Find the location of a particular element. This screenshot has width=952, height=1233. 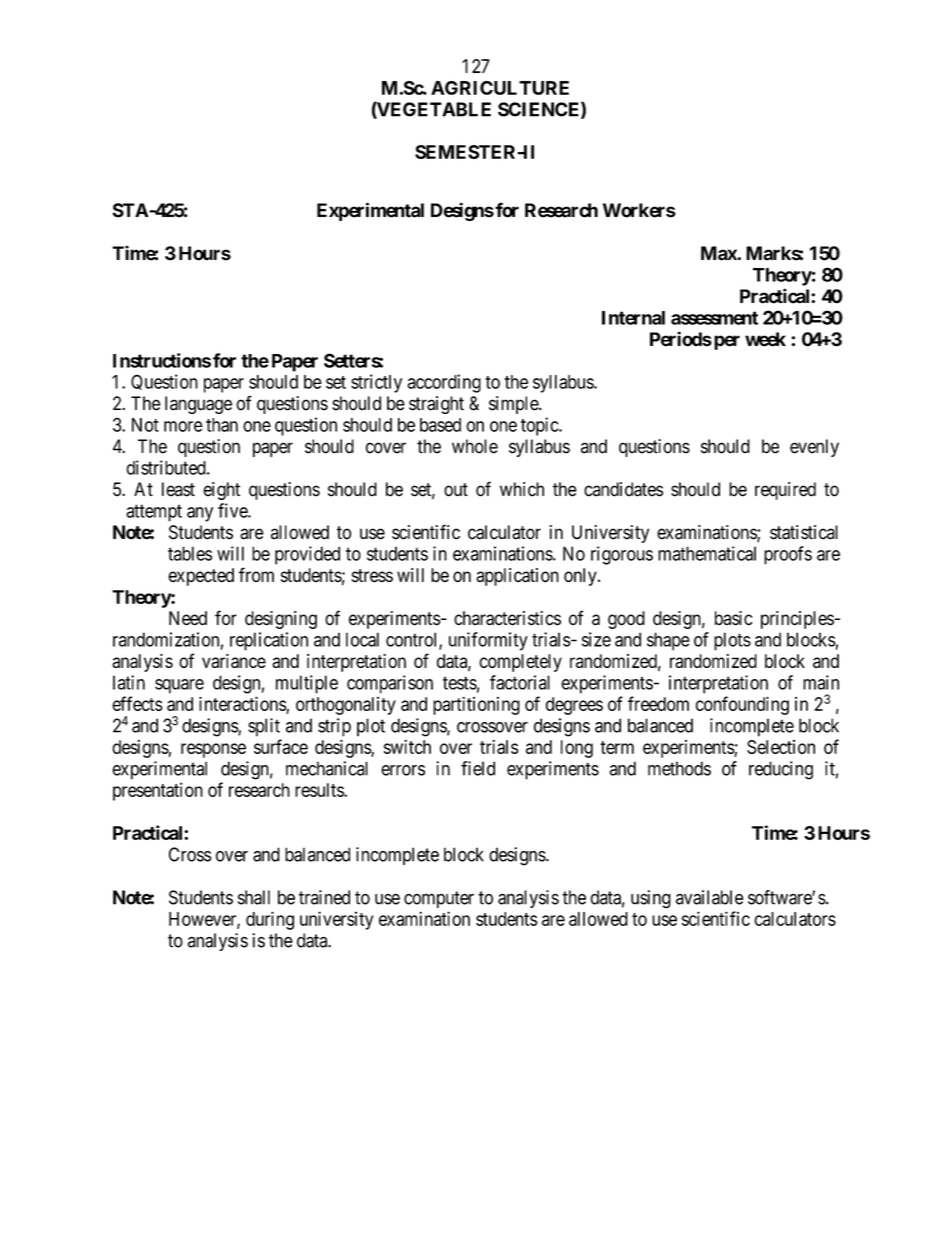

factorial is located at coordinates (520, 682).
